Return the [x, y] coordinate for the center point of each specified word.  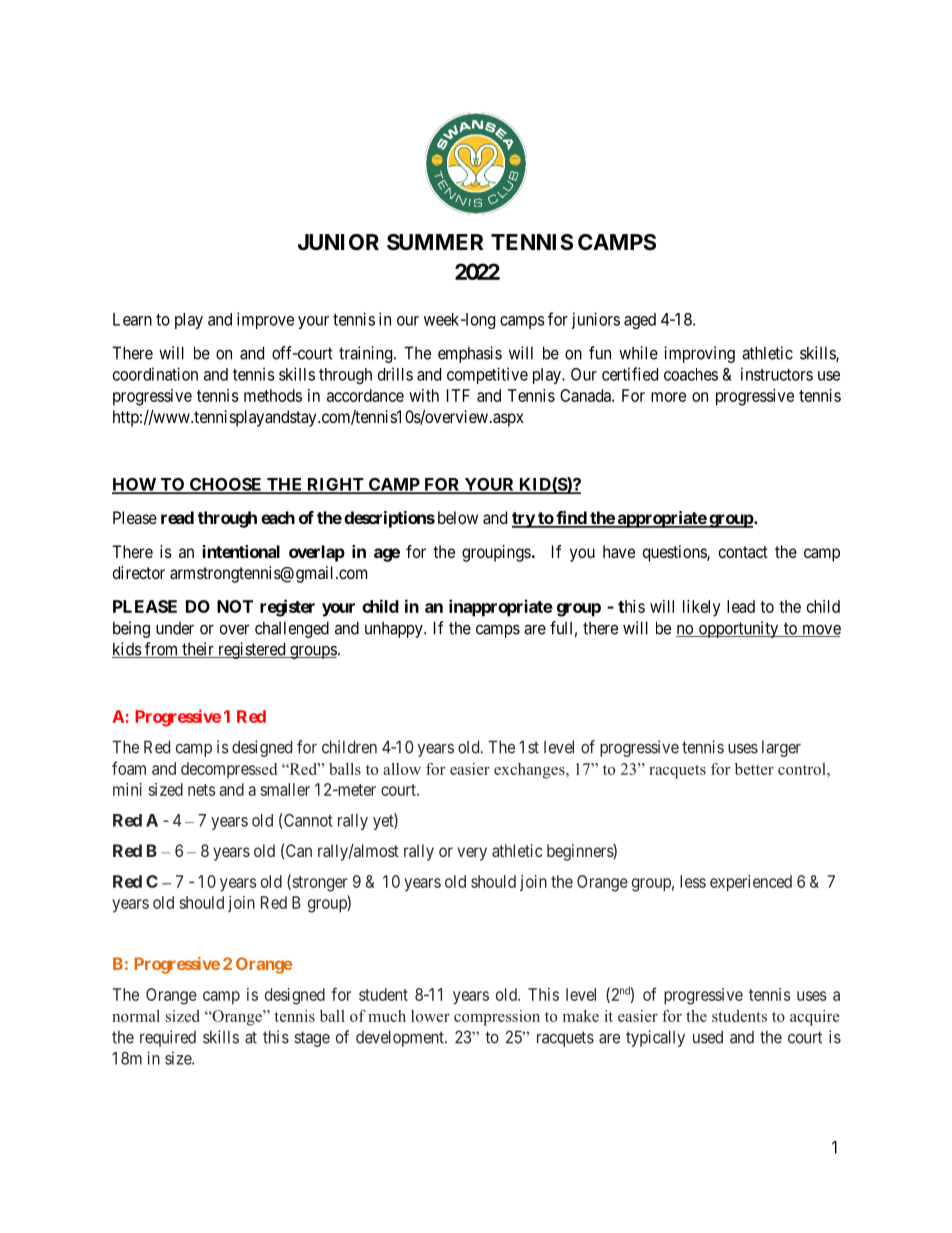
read [177, 517]
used [708, 1037]
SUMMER [435, 242]
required [168, 1038]
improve [265, 320]
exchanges [530, 771]
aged [640, 321]
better [754, 769]
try [524, 520]
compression [497, 1018]
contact [743, 552]
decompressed [229, 770]
